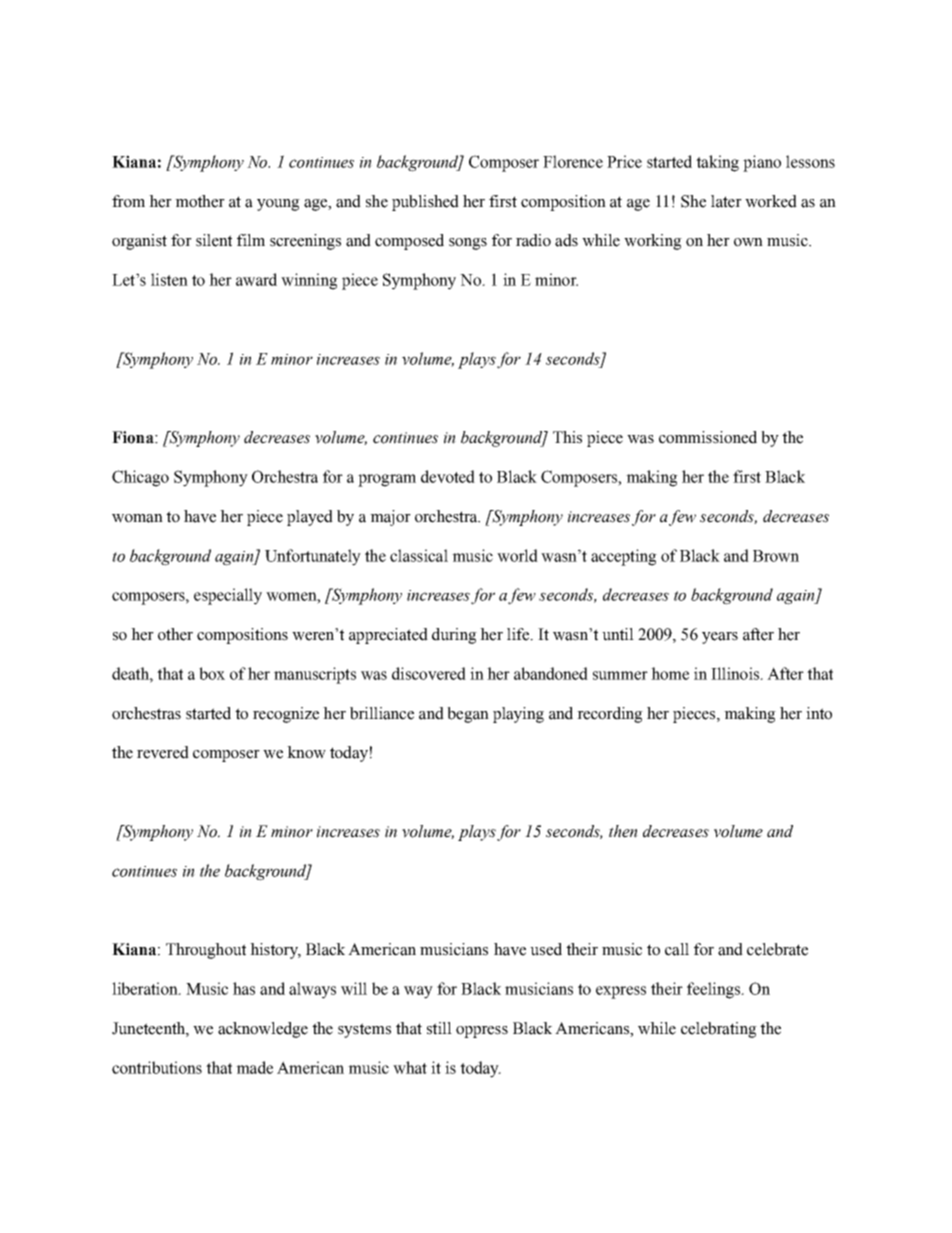 This image has width=952, height=1233. I want to click on made, so click(254, 1067).
